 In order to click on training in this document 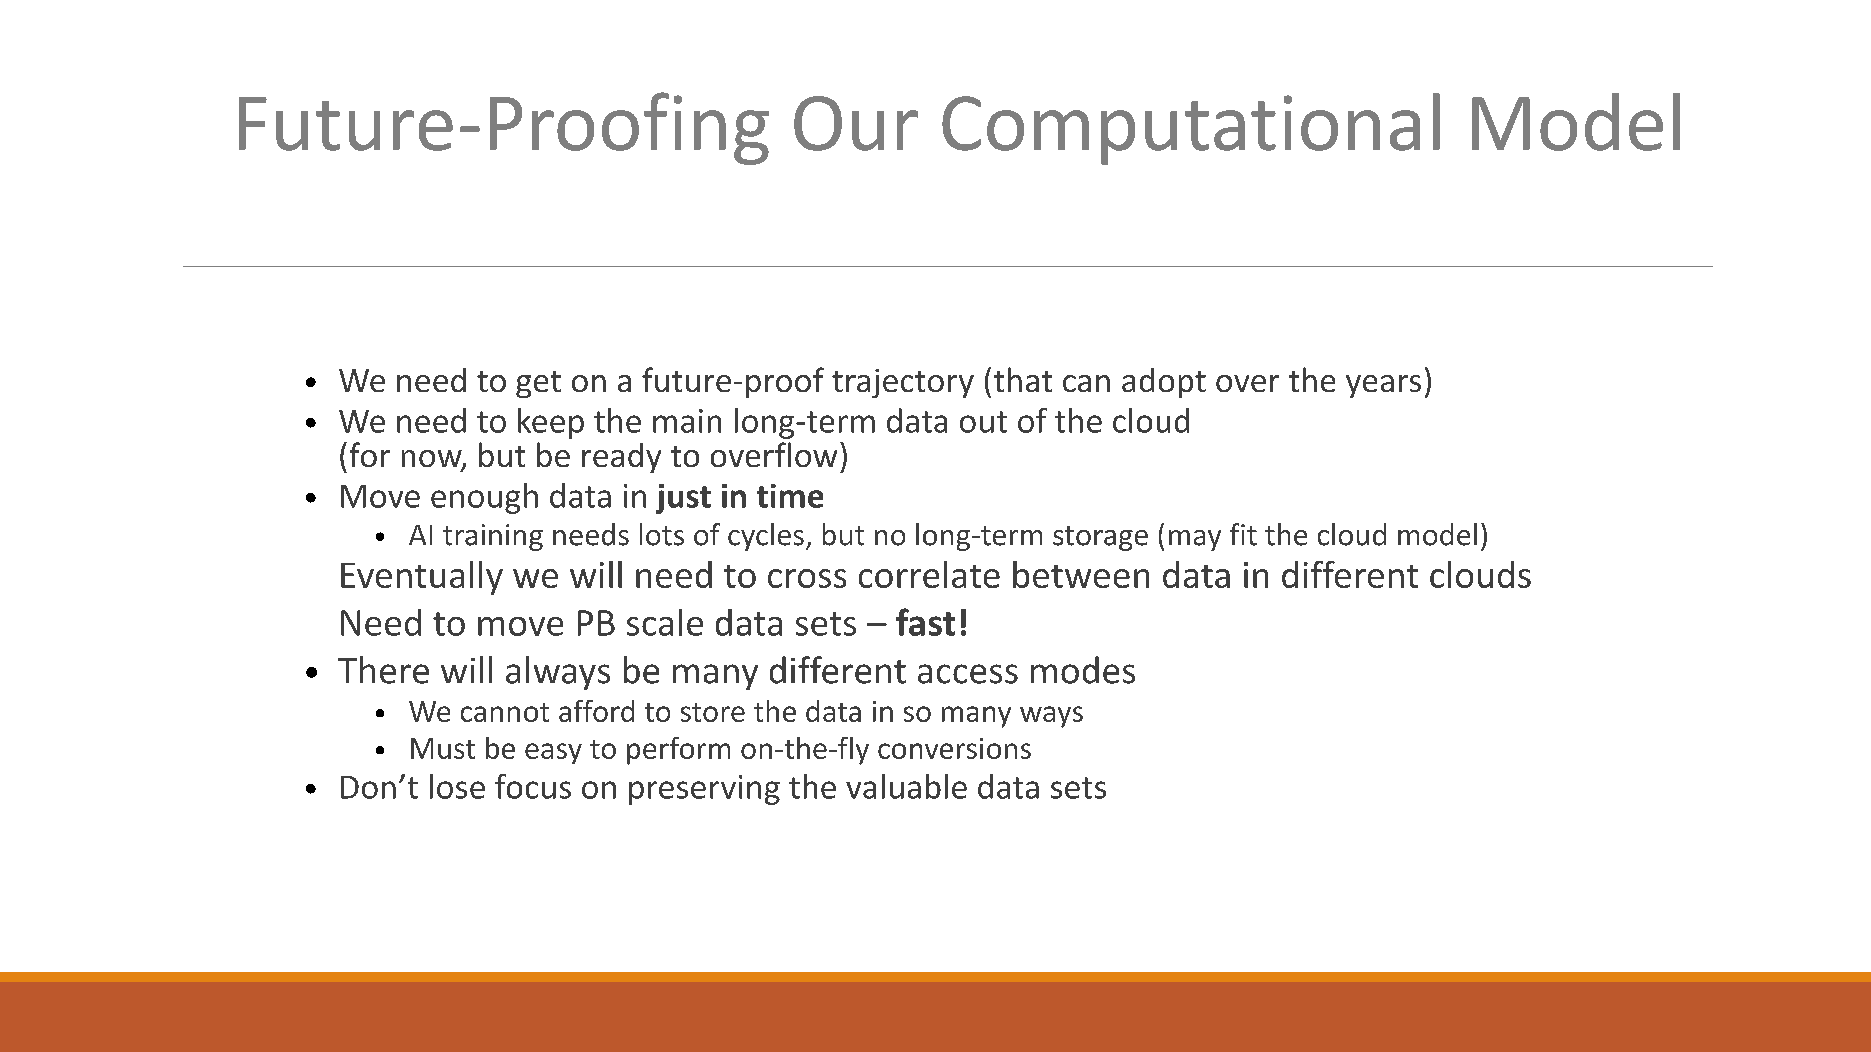, I will do `click(493, 537)`.
